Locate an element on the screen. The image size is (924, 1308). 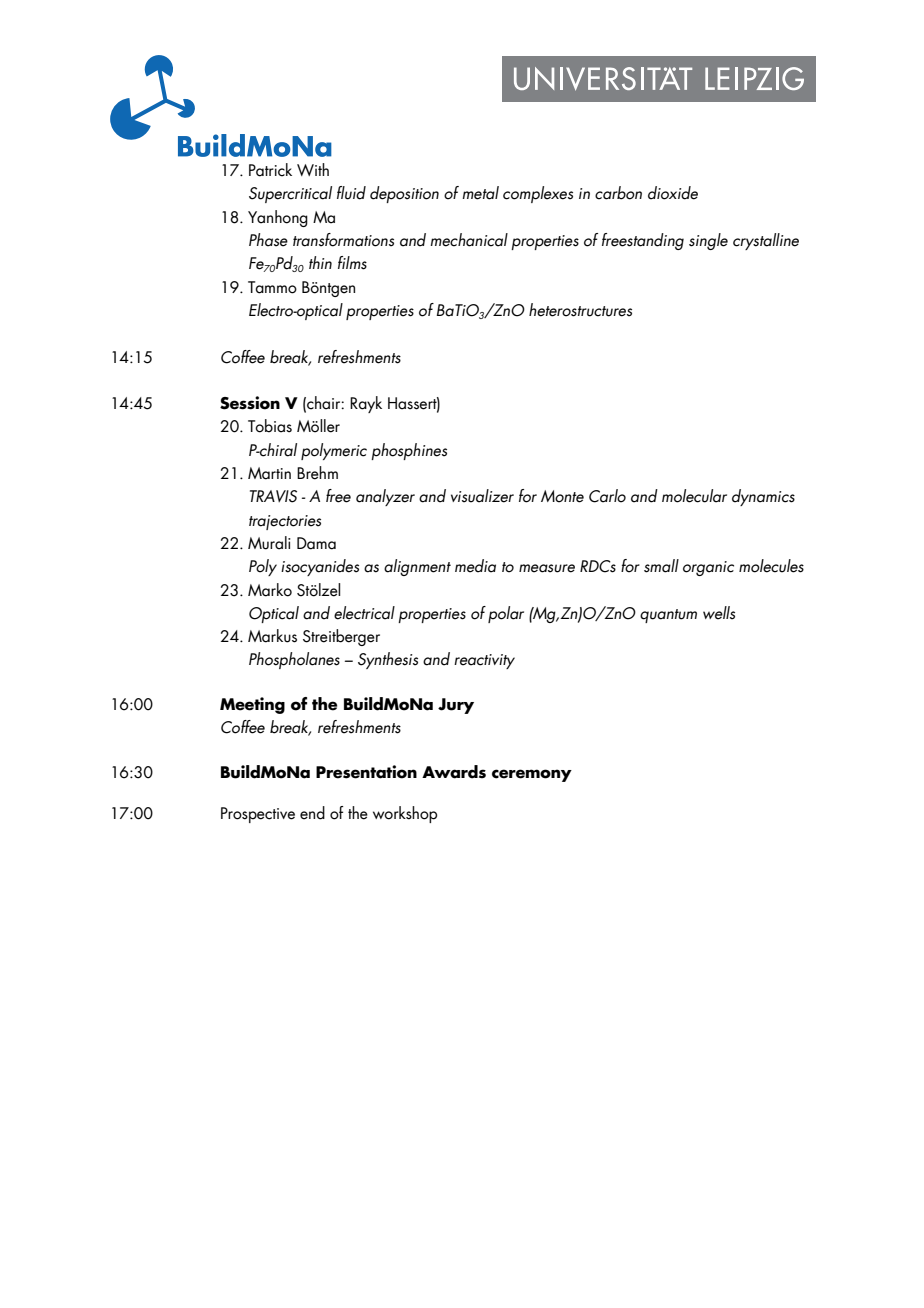
Supercritical is located at coordinates (290, 194).
